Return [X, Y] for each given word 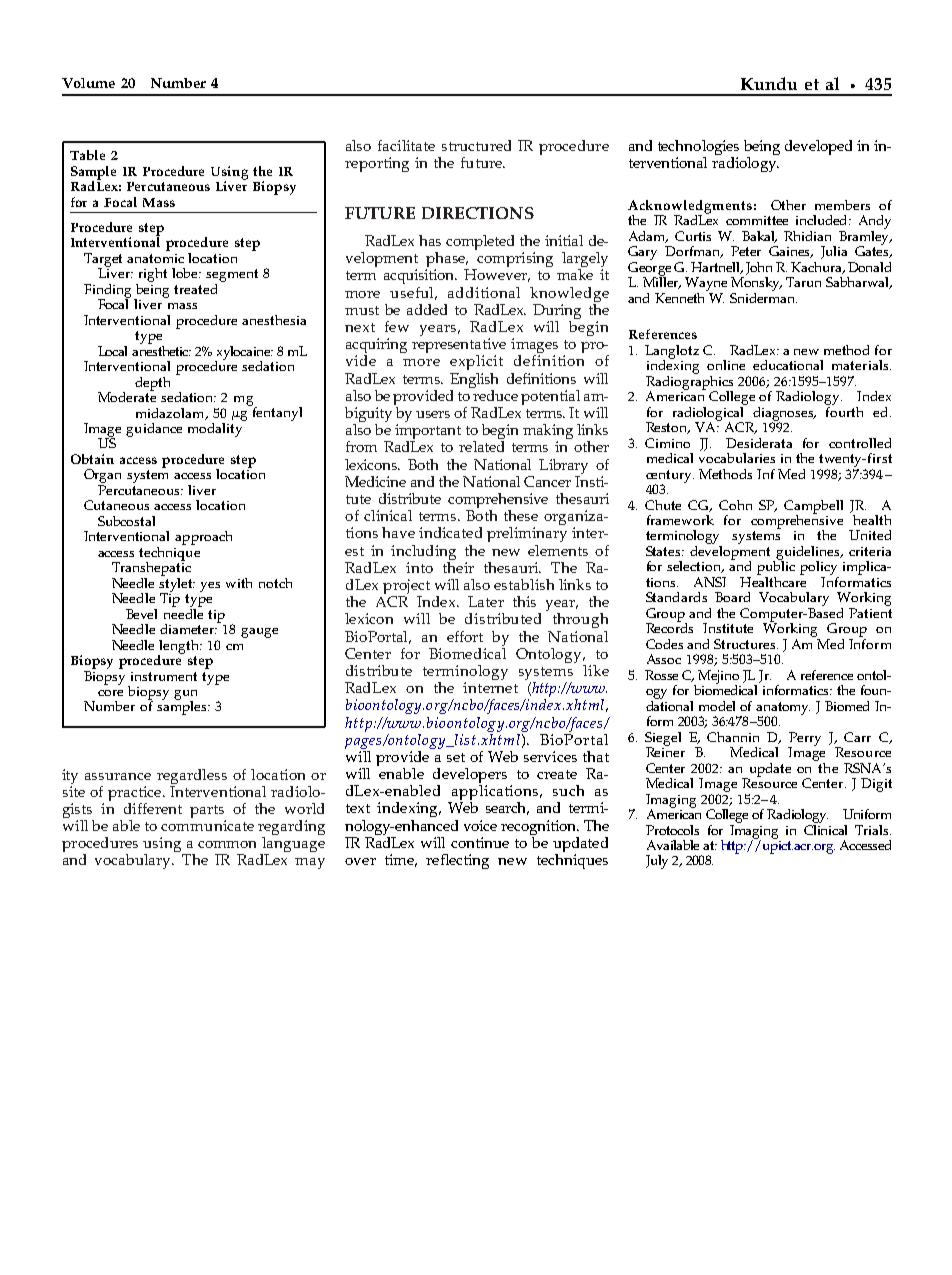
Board [732, 597]
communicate [207, 825]
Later [486, 601]
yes [210, 587]
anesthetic [161, 349]
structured [476, 145]
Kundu [769, 83]
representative [459, 347]
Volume [88, 83]
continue [480, 842]
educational [788, 365]
